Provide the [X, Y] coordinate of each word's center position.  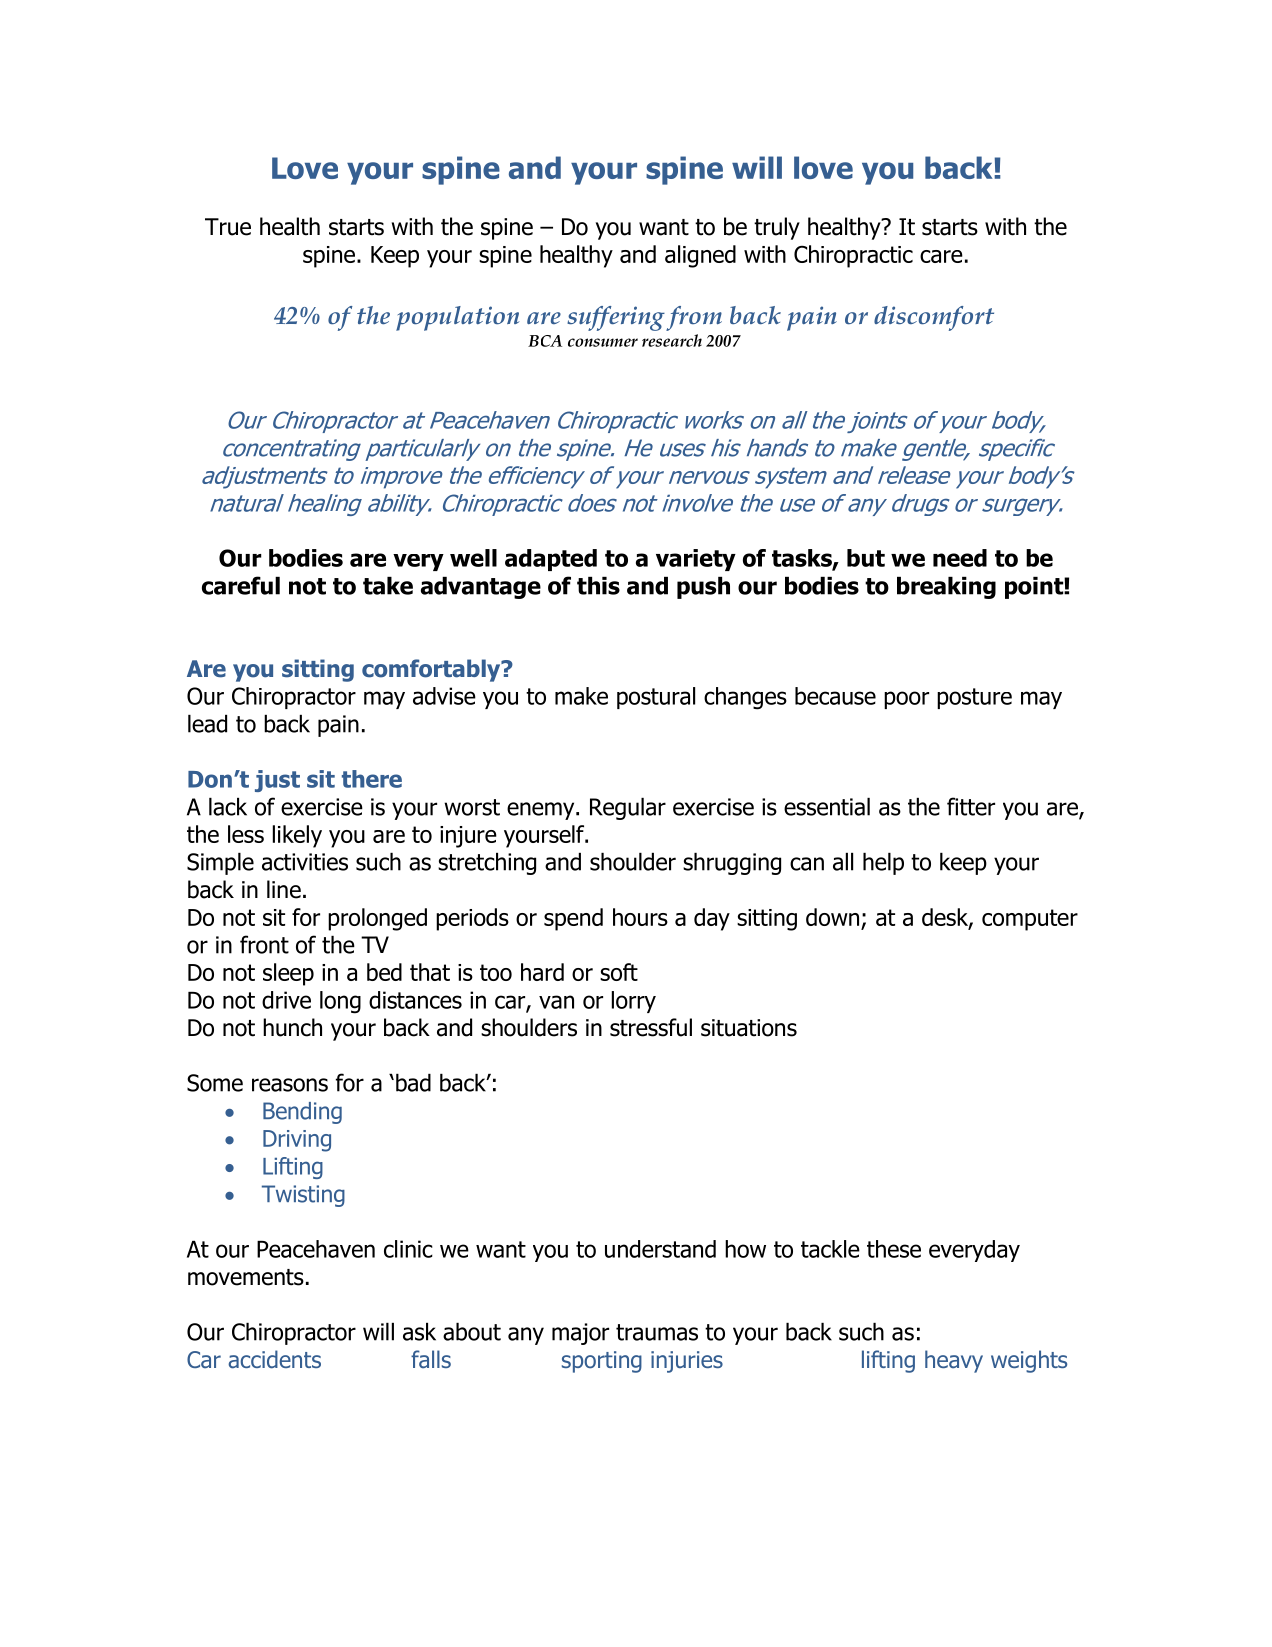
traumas [657, 1332]
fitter [971, 806]
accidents [274, 1359]
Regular [628, 809]
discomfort [934, 318]
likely [297, 836]
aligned [700, 256]
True [228, 227]
